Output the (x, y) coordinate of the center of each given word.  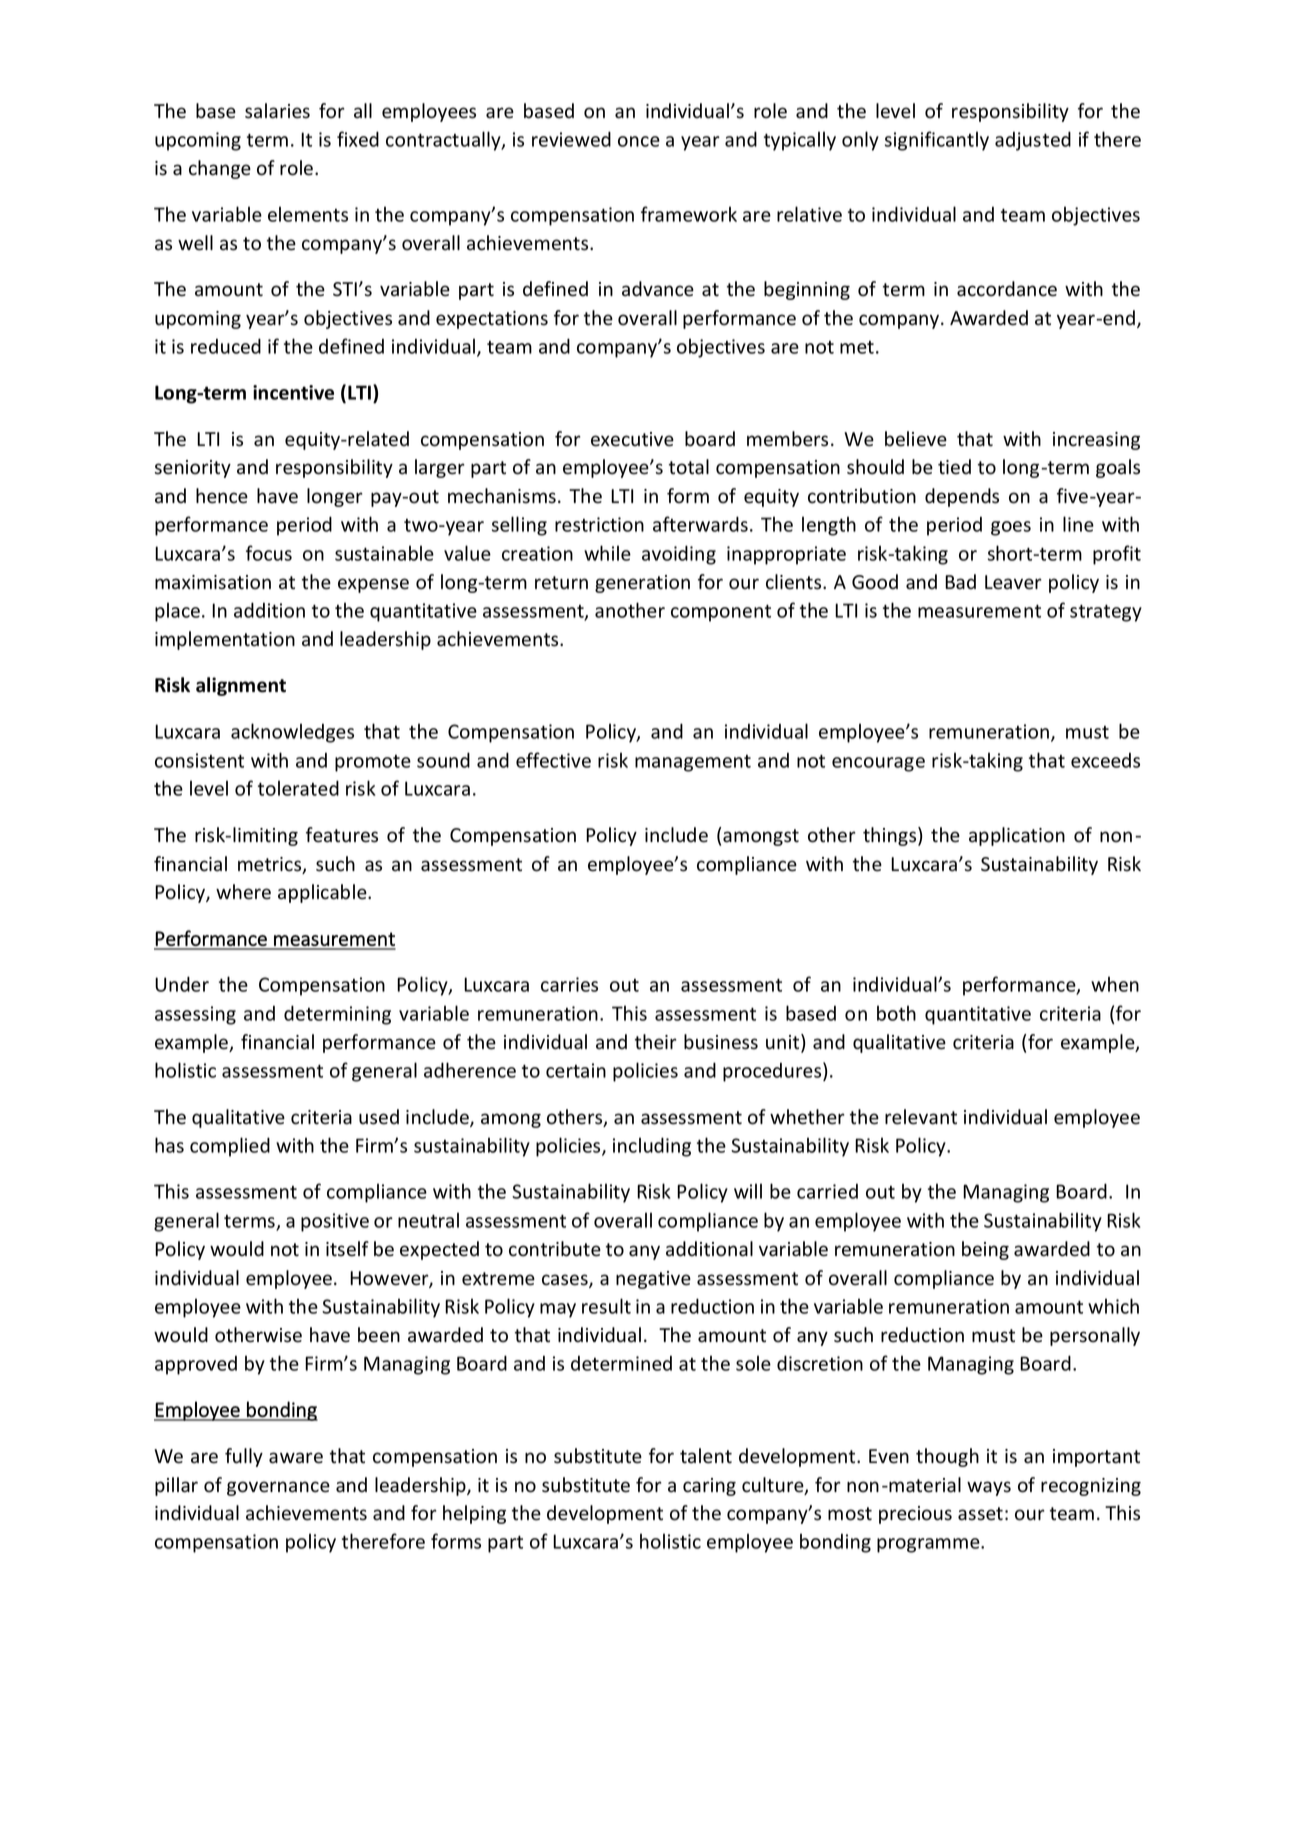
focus (269, 553)
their (656, 1042)
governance (278, 1488)
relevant (921, 1117)
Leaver (1013, 582)
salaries (277, 111)
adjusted (1033, 141)
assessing (195, 1015)
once (639, 141)
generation (642, 584)
